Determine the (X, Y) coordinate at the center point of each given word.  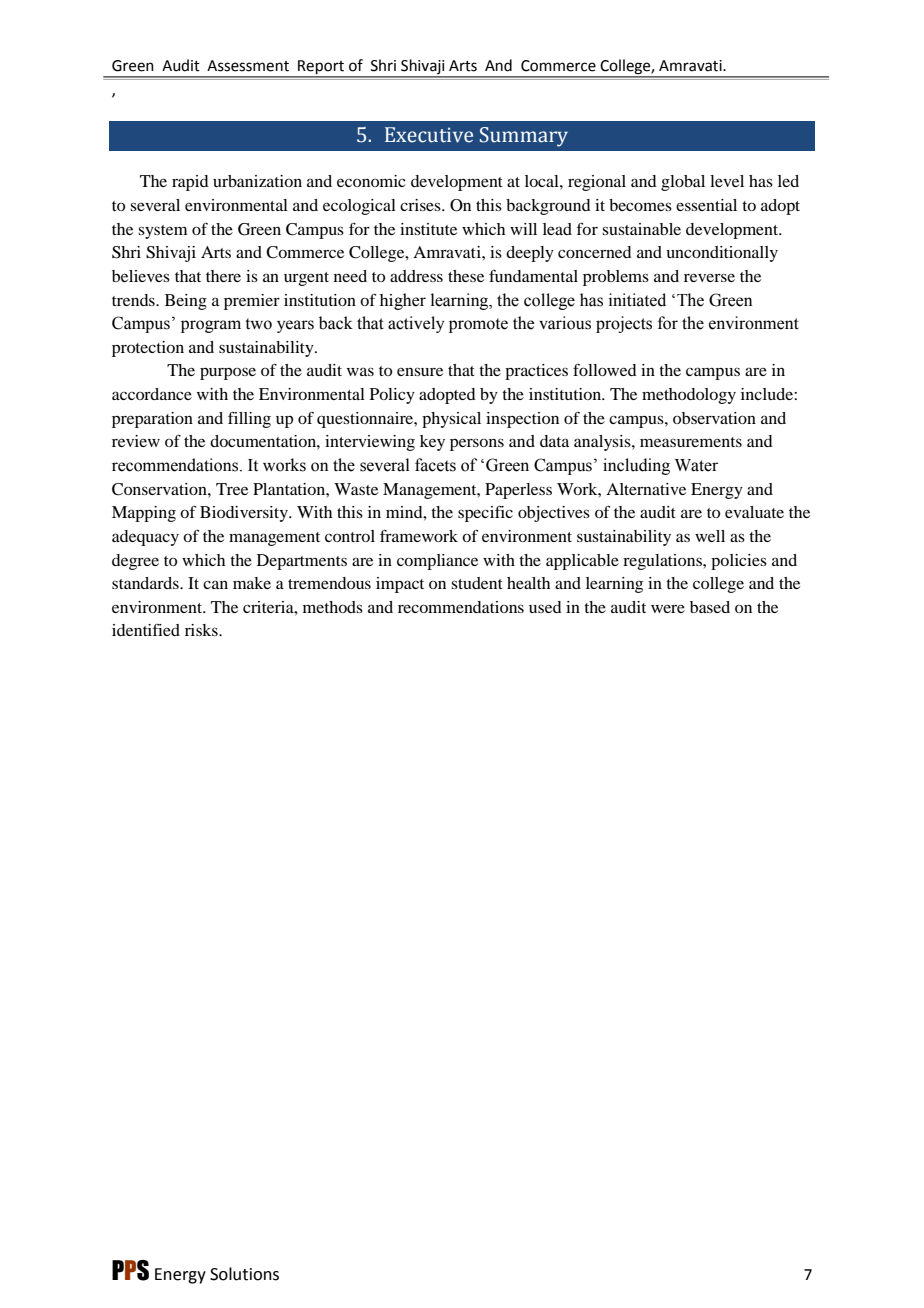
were (668, 608)
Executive (429, 135)
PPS (130, 1270)
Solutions (244, 1274)
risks (202, 630)
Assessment (248, 66)
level (727, 181)
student (477, 583)
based (710, 607)
